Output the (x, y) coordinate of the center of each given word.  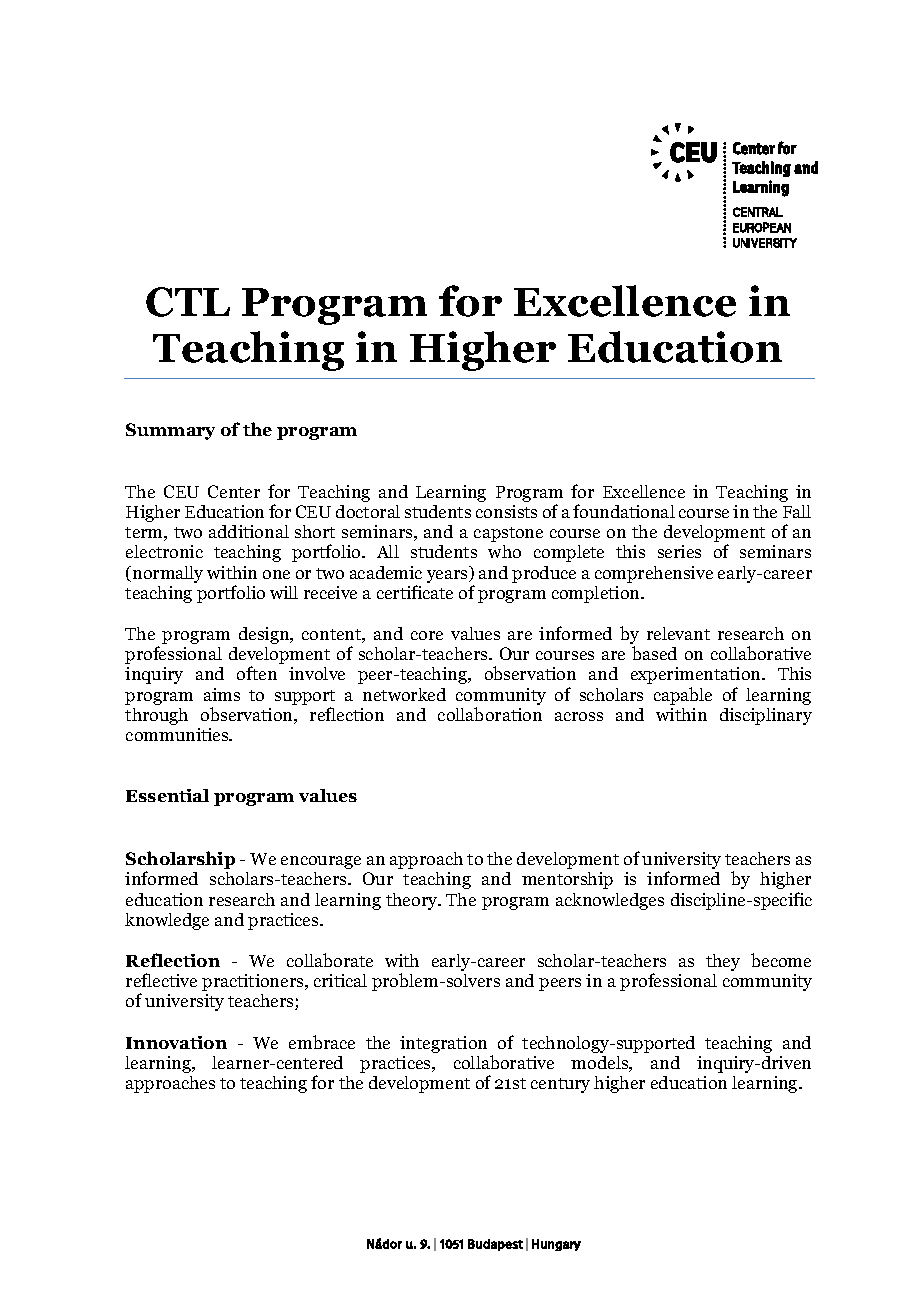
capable (683, 696)
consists (506, 511)
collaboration (490, 714)
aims (222, 694)
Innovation (176, 1042)
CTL (188, 302)
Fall (797, 511)
